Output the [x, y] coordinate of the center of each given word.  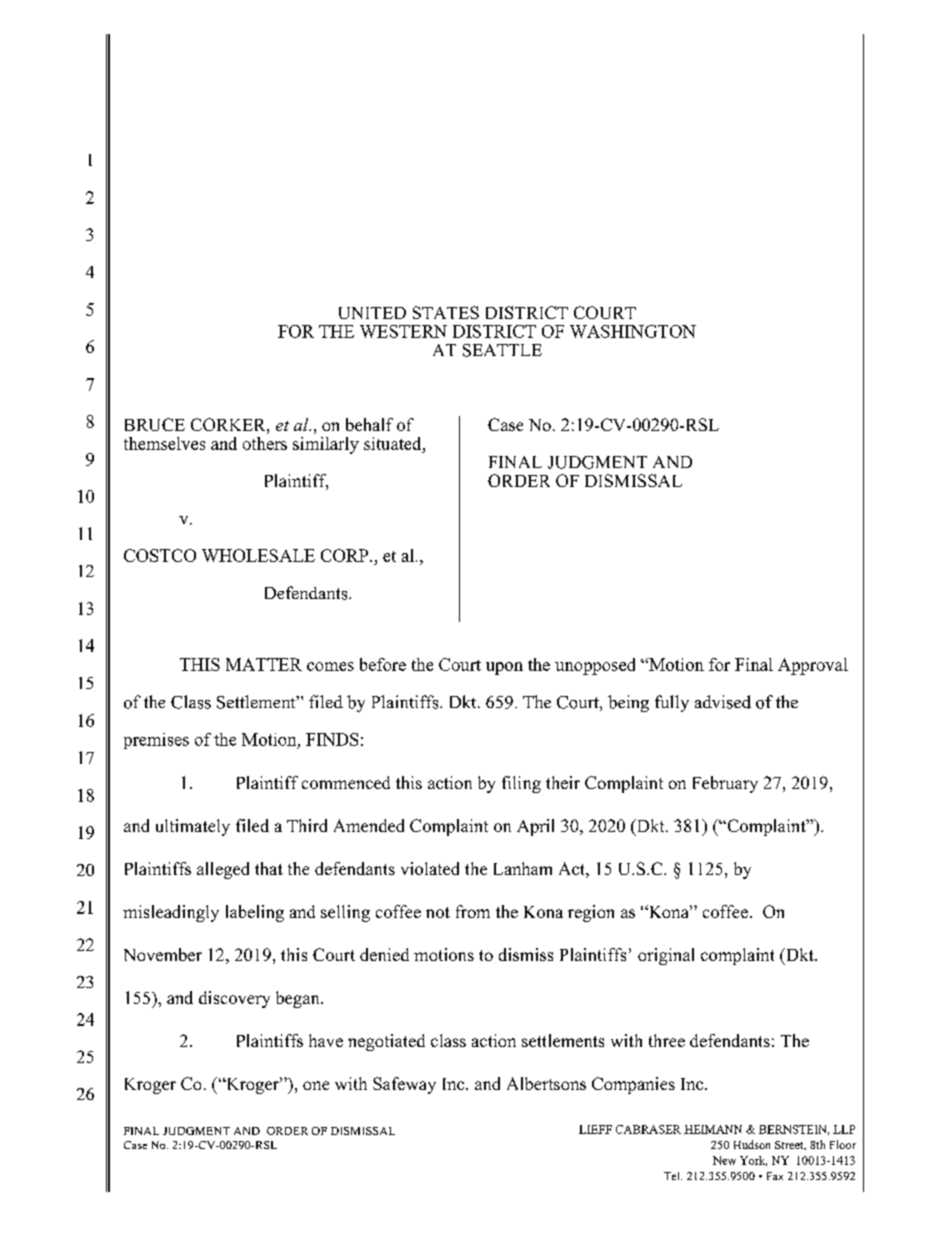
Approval [813, 666]
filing [521, 784]
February [725, 784]
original [666, 956]
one [316, 1085]
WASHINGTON [633, 331]
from [473, 911]
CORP [346, 555]
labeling [255, 913]
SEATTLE [502, 350]
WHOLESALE [258, 555]
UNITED [372, 313]
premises [156, 741]
